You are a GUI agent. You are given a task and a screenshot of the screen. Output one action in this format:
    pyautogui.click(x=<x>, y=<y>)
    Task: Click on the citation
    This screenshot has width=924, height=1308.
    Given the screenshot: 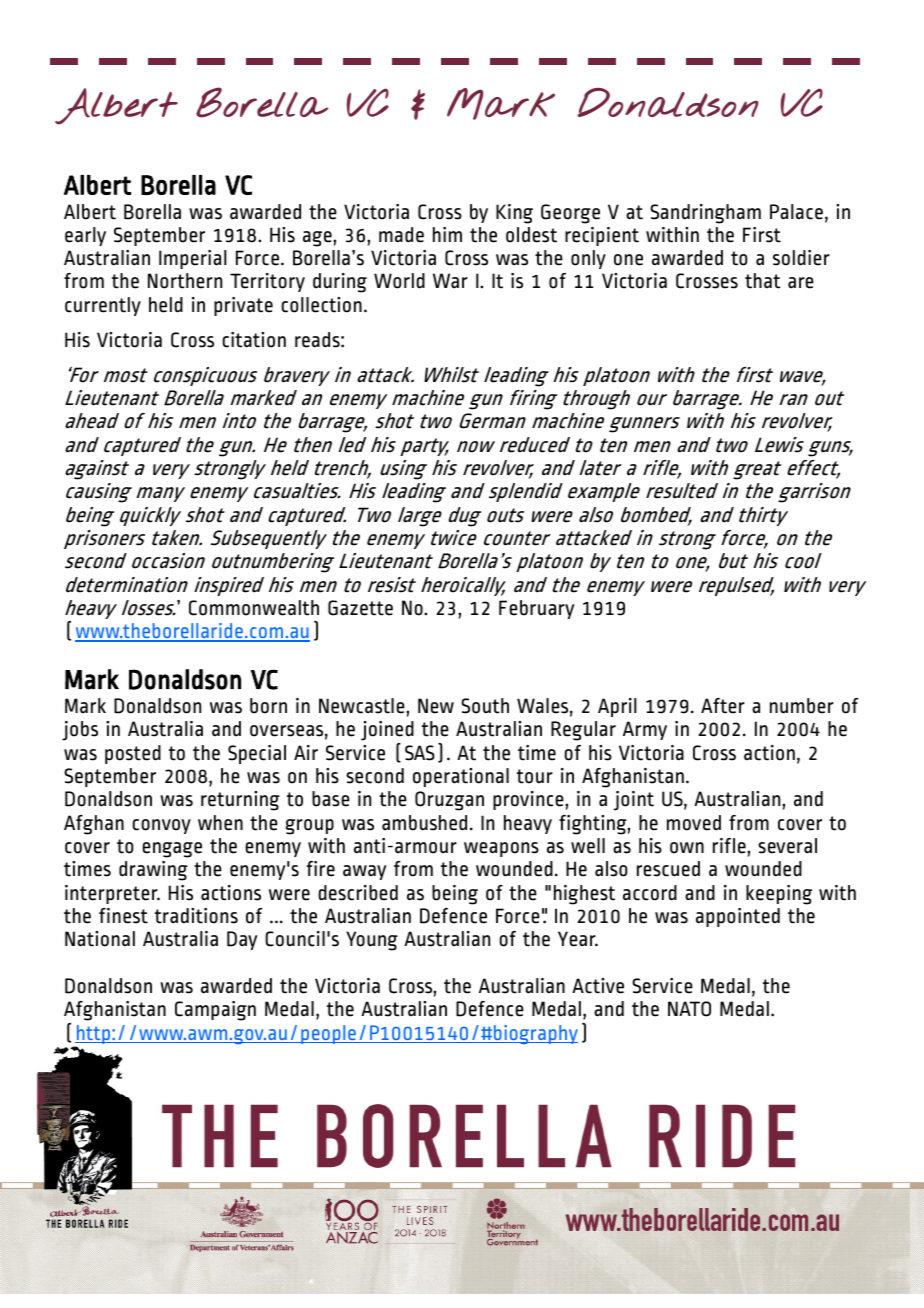 What is the action you would take?
    pyautogui.click(x=254, y=340)
